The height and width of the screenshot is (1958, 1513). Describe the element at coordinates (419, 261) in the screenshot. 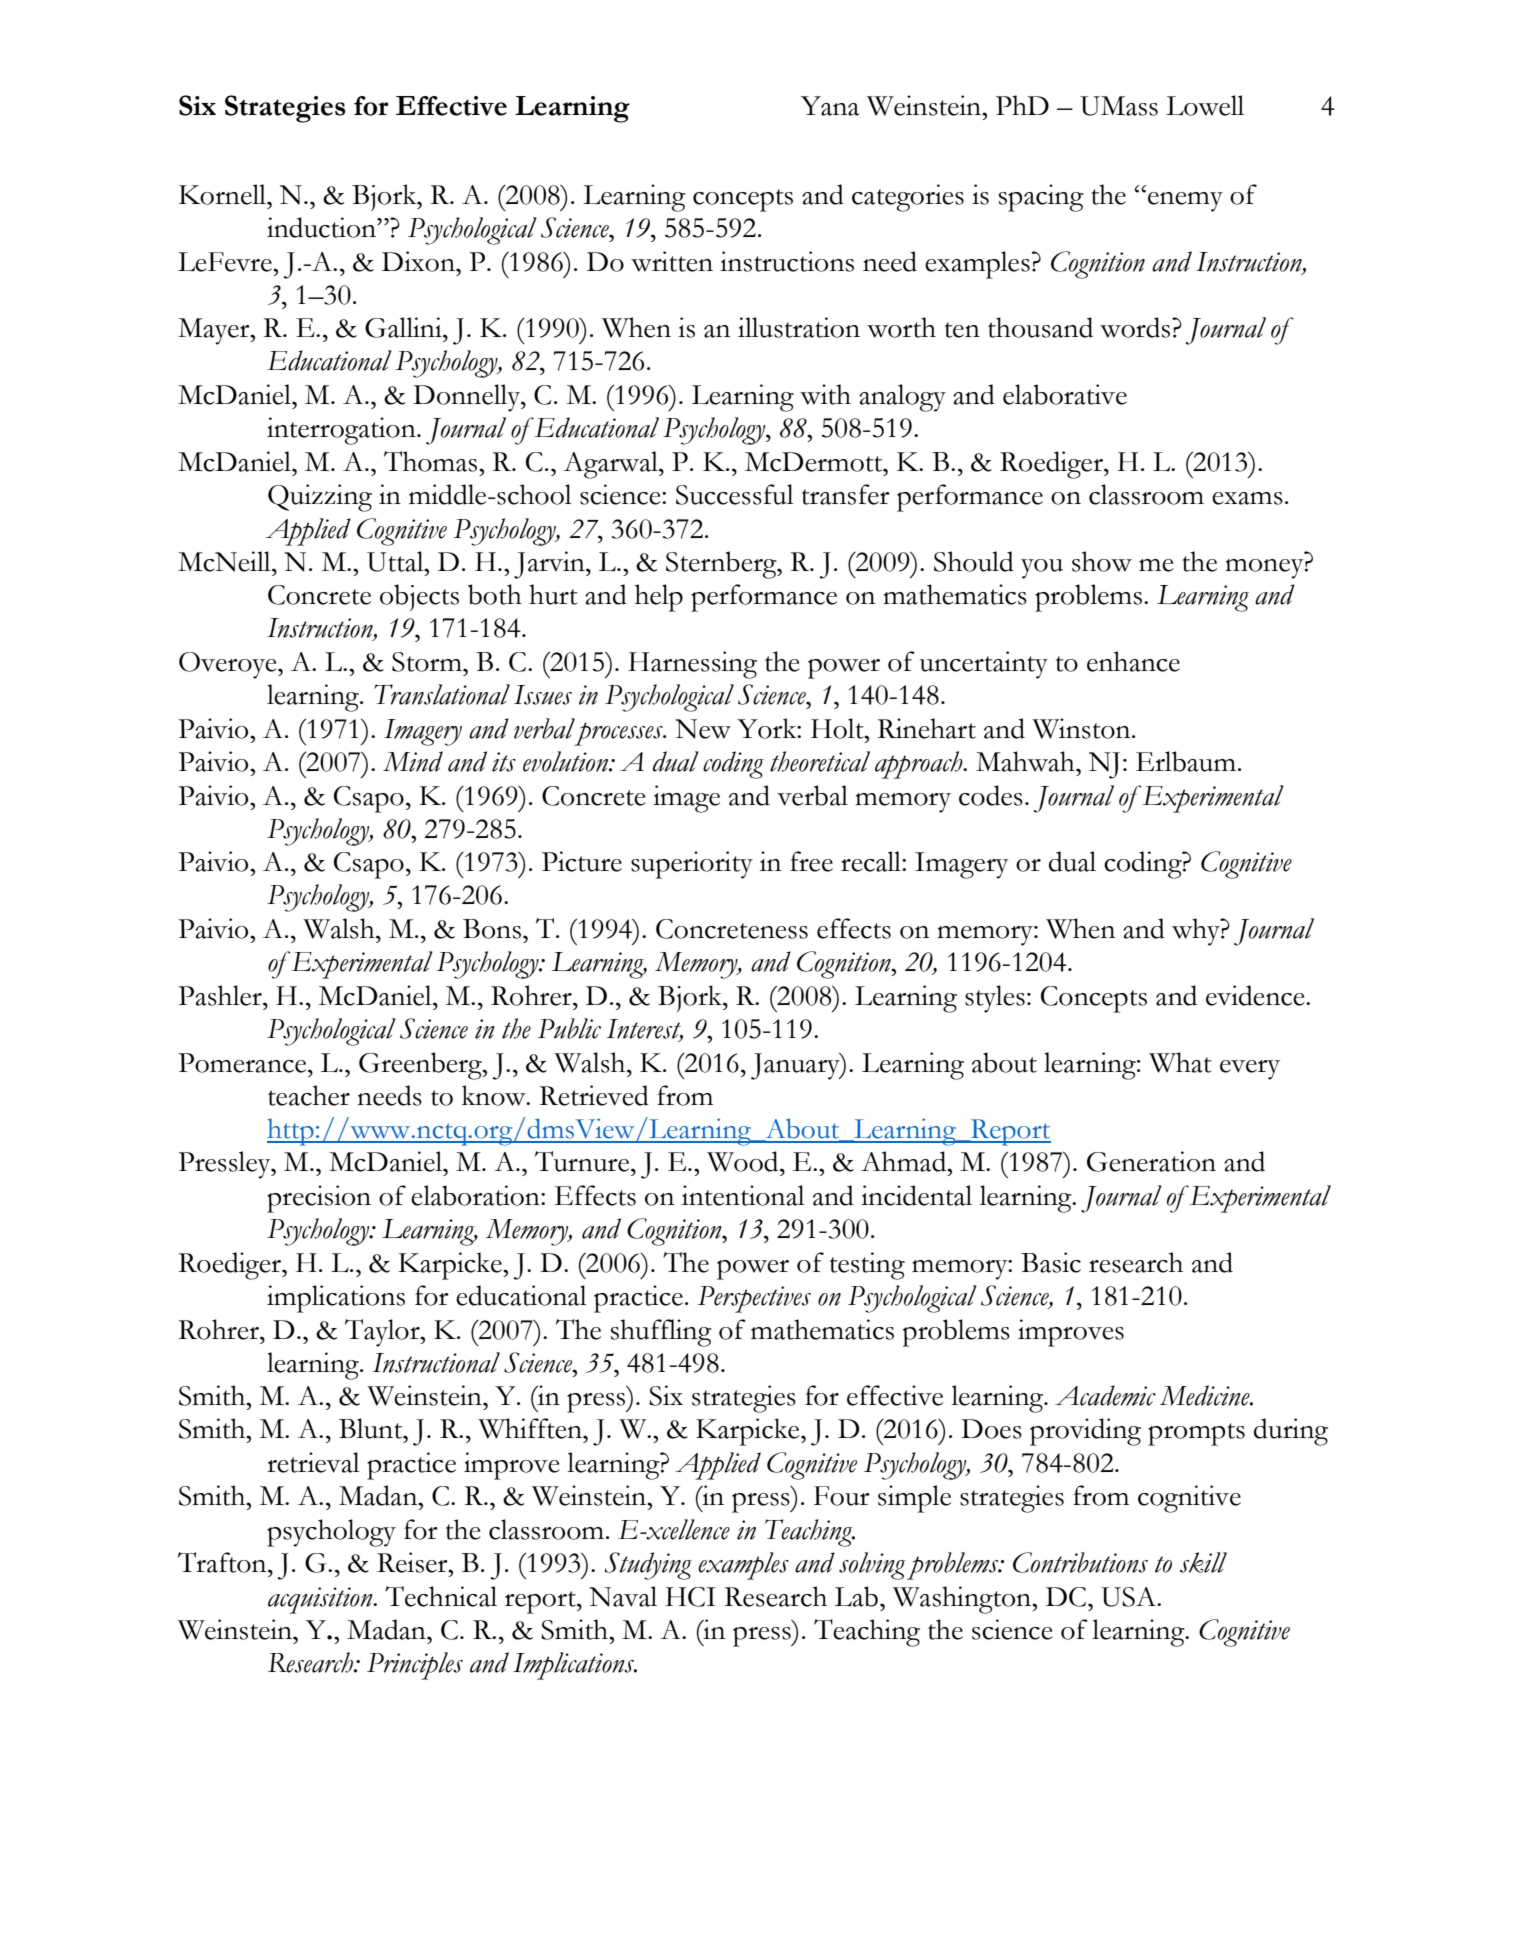

I see `Dixon` at that location.
